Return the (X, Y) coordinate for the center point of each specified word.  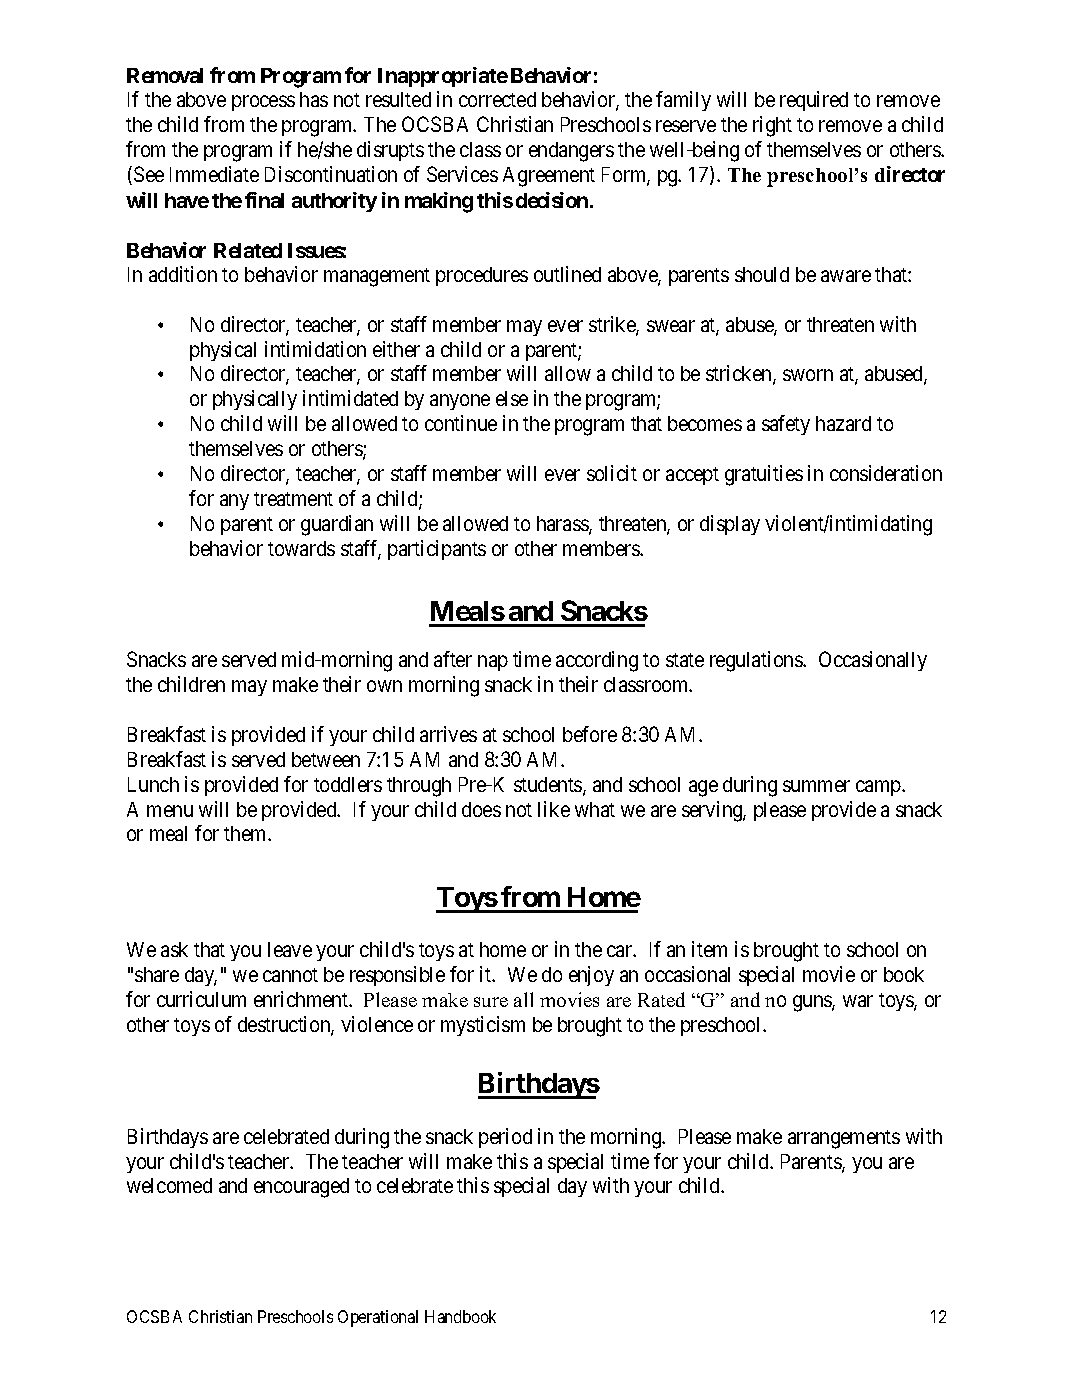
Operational (378, 1318)
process (263, 103)
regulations (757, 661)
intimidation (315, 349)
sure (491, 1002)
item (709, 949)
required (814, 101)
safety (786, 425)
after (453, 659)
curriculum (201, 999)
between (326, 759)
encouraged (301, 1188)
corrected (497, 99)
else (512, 398)
